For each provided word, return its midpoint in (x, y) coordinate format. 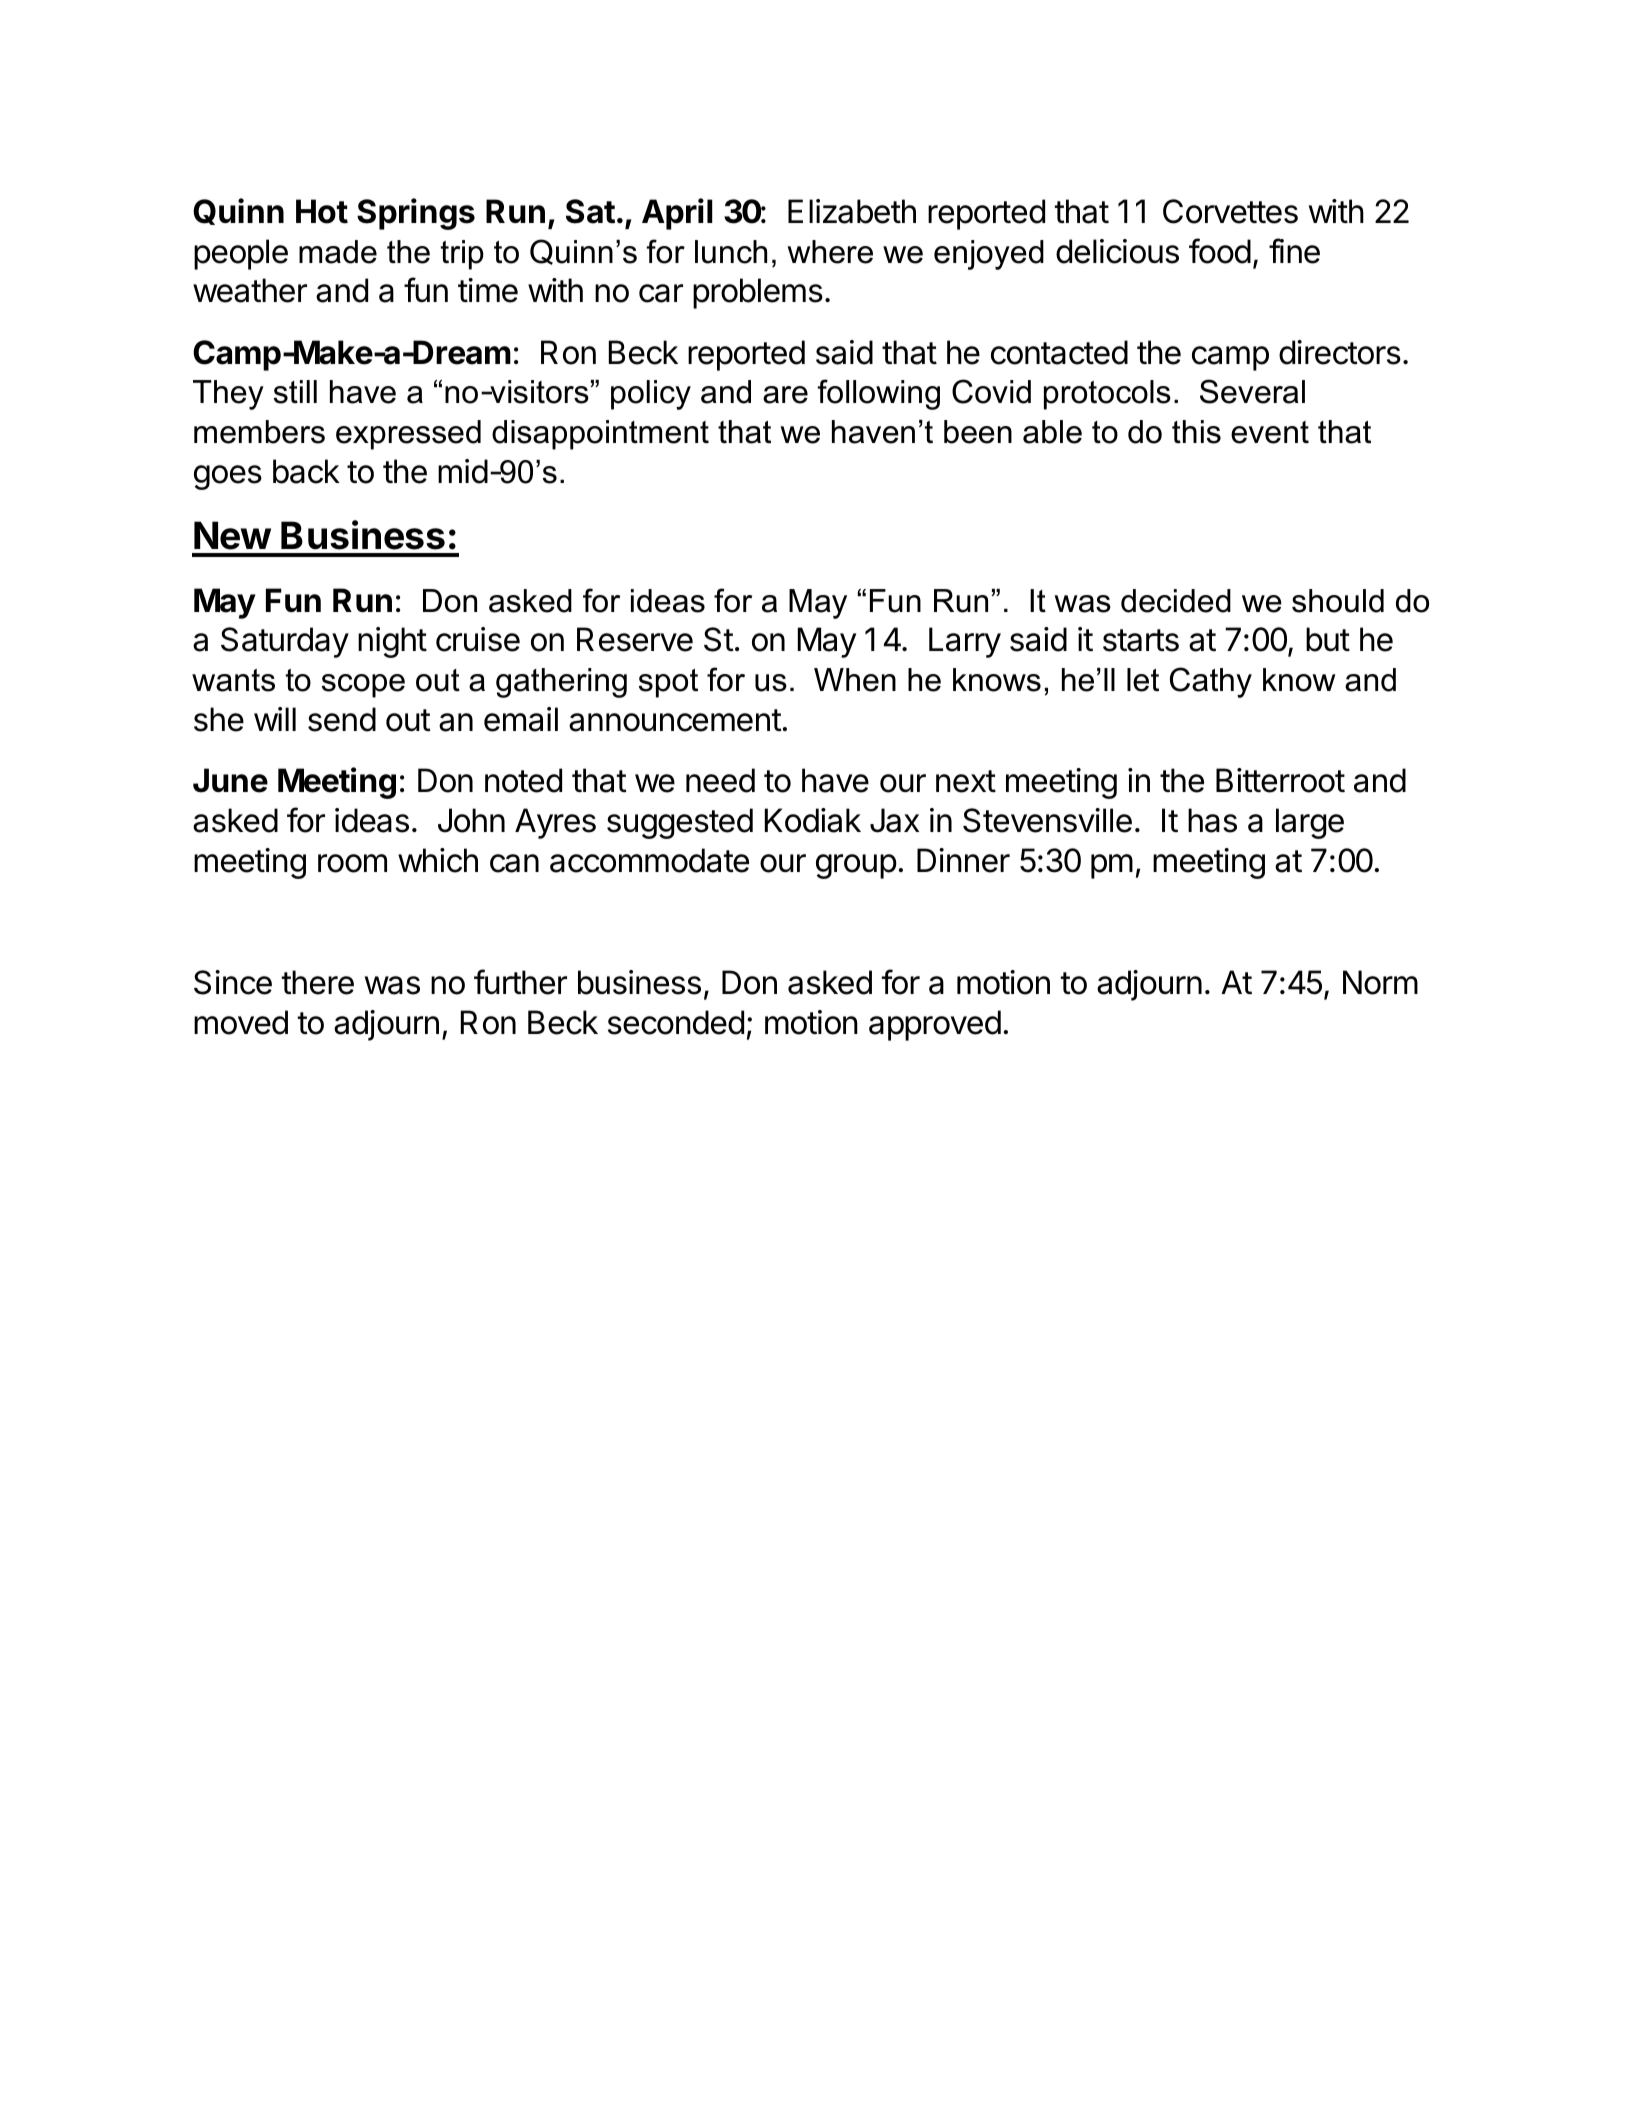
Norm (1380, 982)
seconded (676, 1022)
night (392, 642)
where (830, 252)
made (338, 252)
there (318, 982)
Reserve (635, 639)
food (1220, 251)
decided (1176, 601)
